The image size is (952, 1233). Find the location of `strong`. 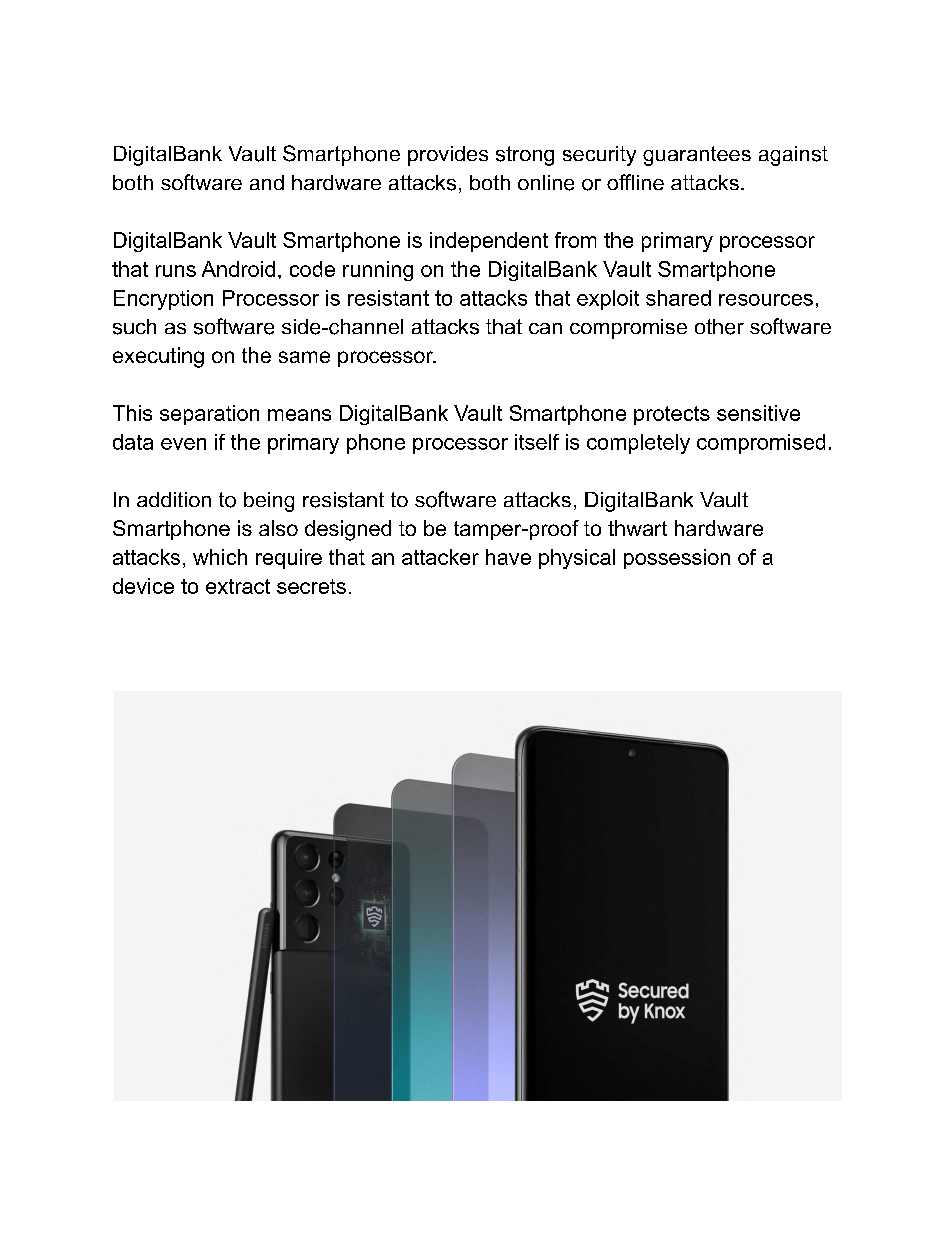

strong is located at coordinates (525, 156).
